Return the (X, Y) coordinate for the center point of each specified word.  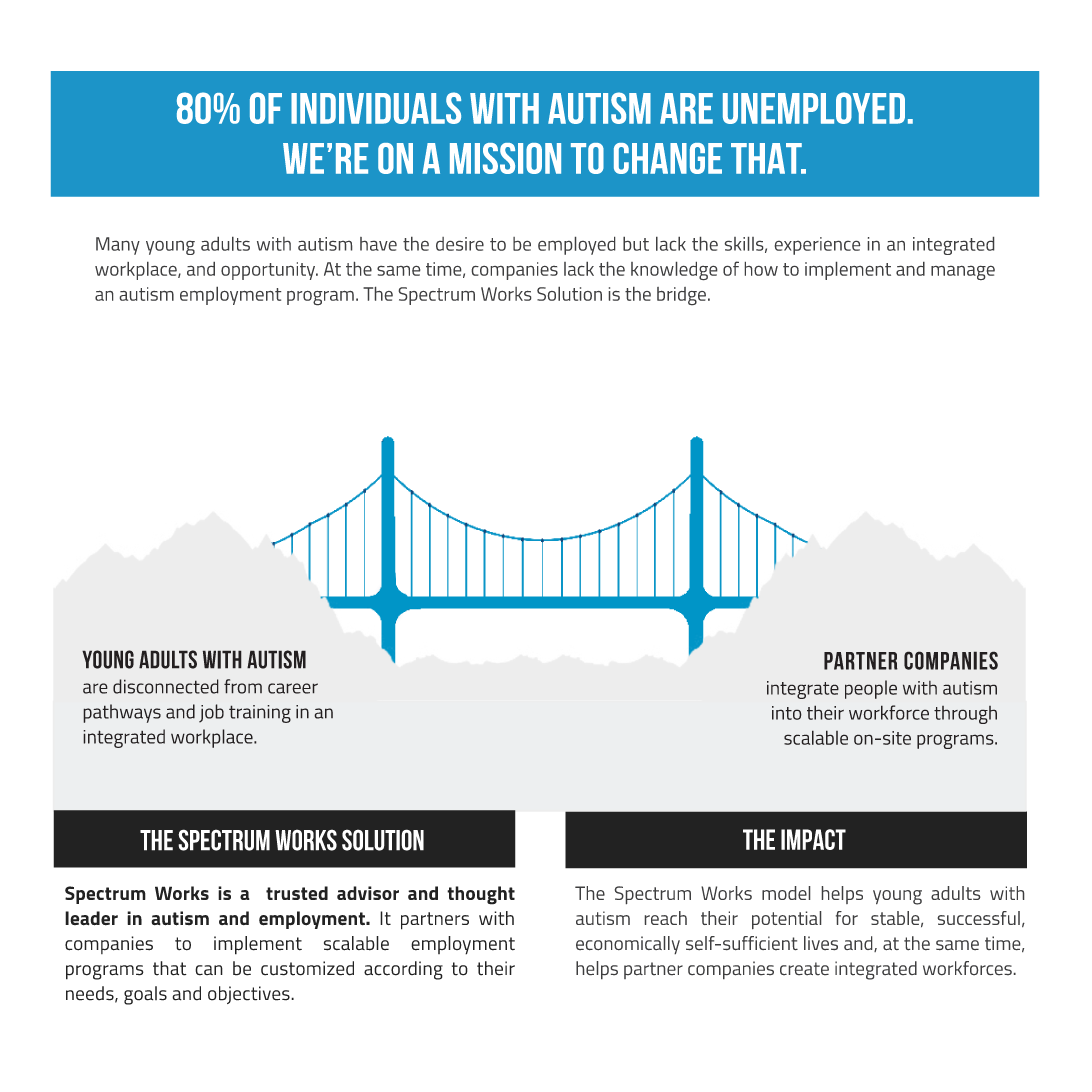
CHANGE (668, 158)
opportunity (269, 271)
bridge (681, 296)
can (209, 970)
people (871, 689)
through (965, 715)
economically (628, 945)
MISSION (505, 158)
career (293, 688)
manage (963, 273)
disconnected (166, 686)
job (211, 713)
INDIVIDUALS (376, 108)
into (787, 713)
